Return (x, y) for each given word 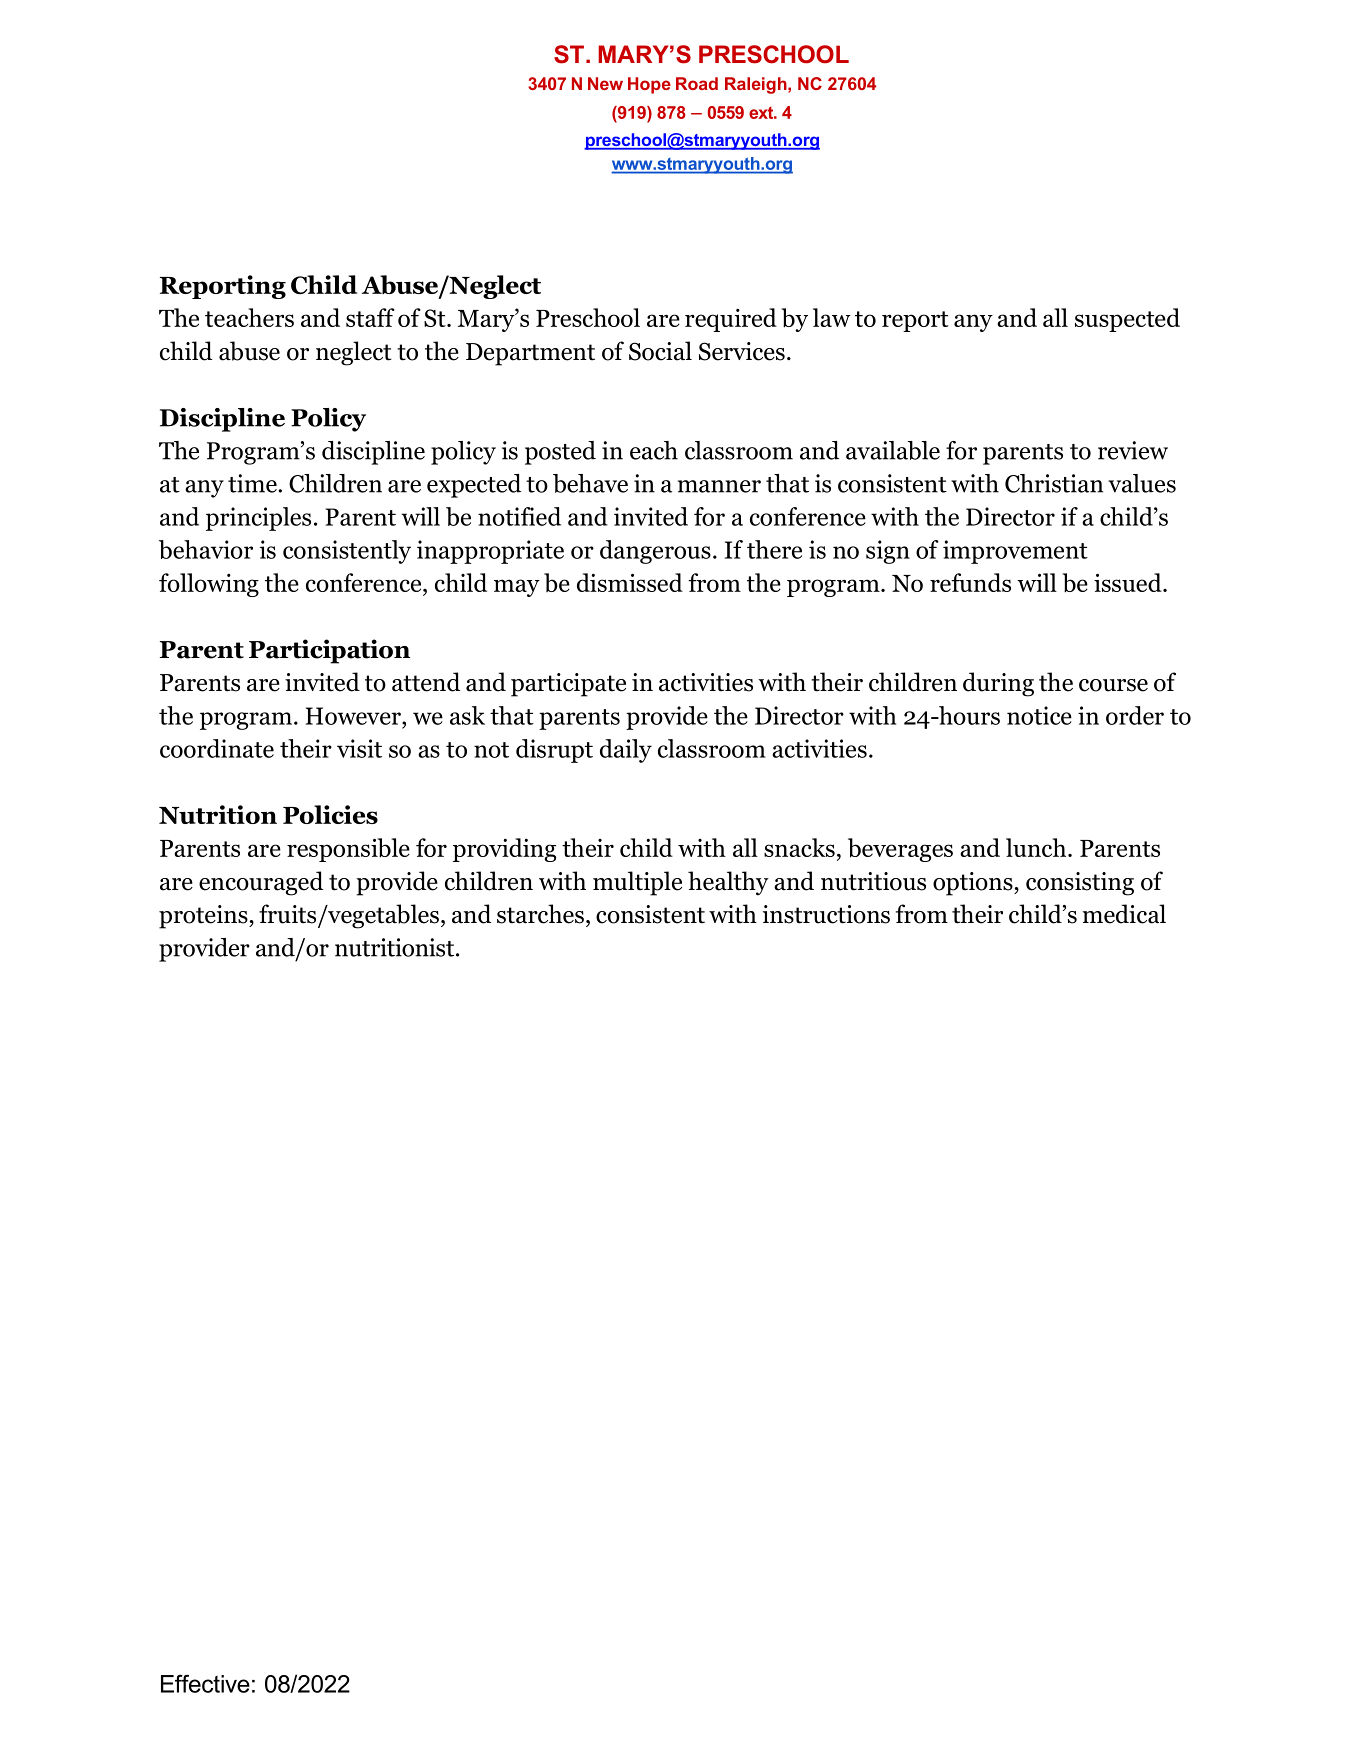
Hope (649, 85)
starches (540, 914)
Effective (205, 1683)
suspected (1127, 320)
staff (370, 317)
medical (1124, 914)
